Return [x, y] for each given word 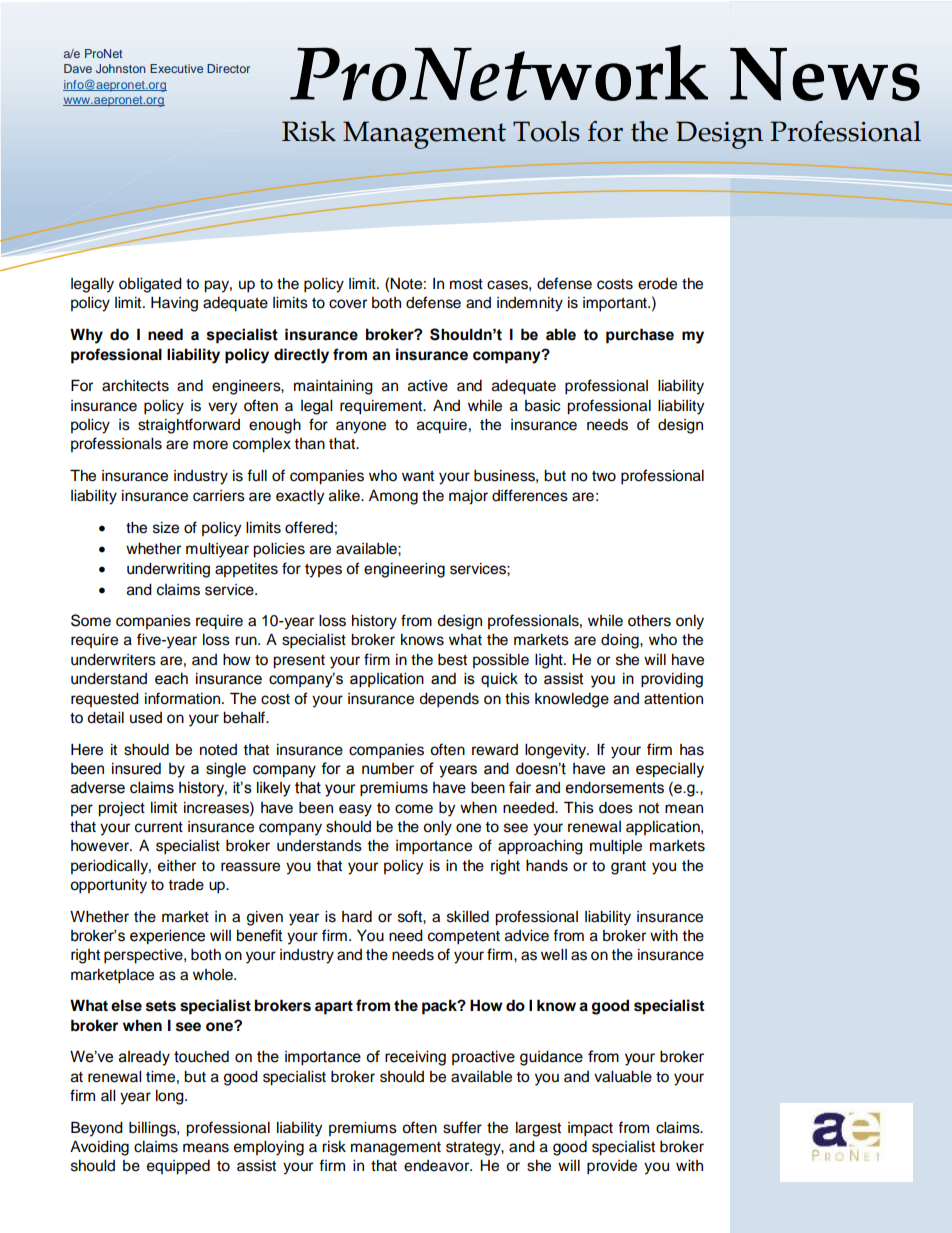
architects [135, 386]
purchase [640, 335]
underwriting [168, 570]
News [825, 74]
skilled [468, 917]
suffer [462, 1127]
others [649, 621]
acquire [442, 426]
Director [228, 68]
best [452, 660]
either [177, 866]
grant [628, 868]
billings [153, 1129]
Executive [176, 68]
